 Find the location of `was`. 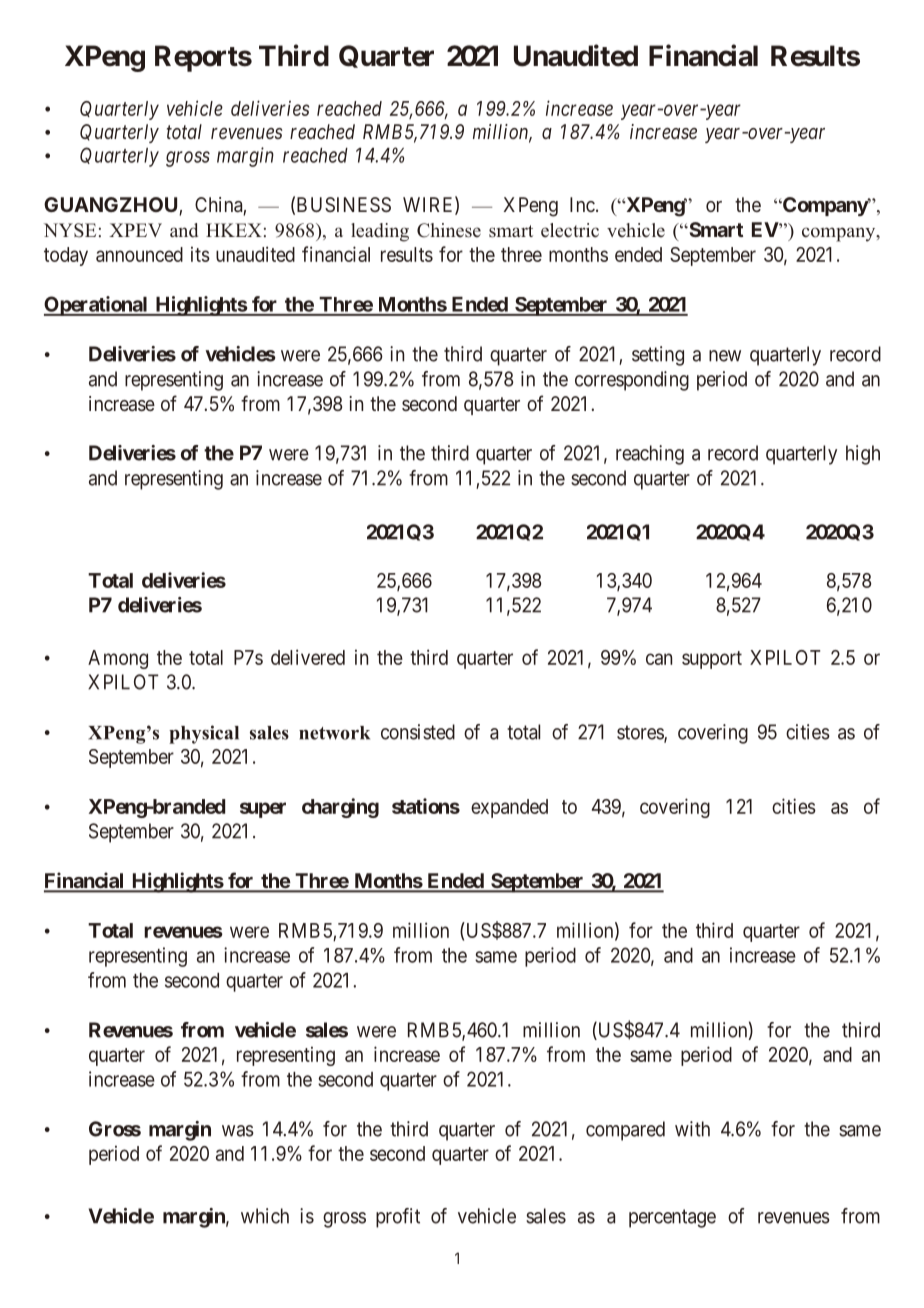

was is located at coordinates (238, 1131).
